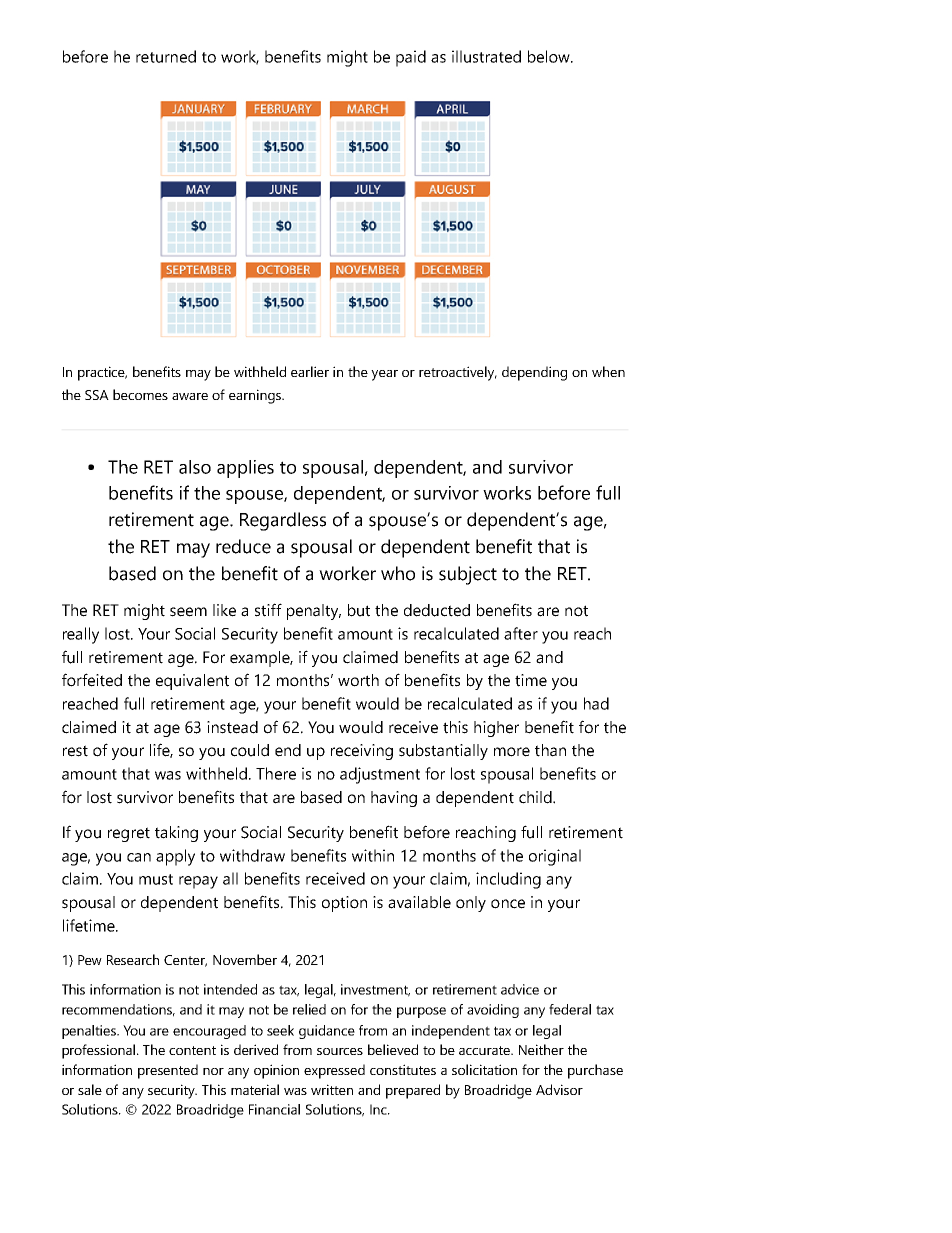 This image has width=952, height=1233. I want to click on earlier, so click(310, 371).
